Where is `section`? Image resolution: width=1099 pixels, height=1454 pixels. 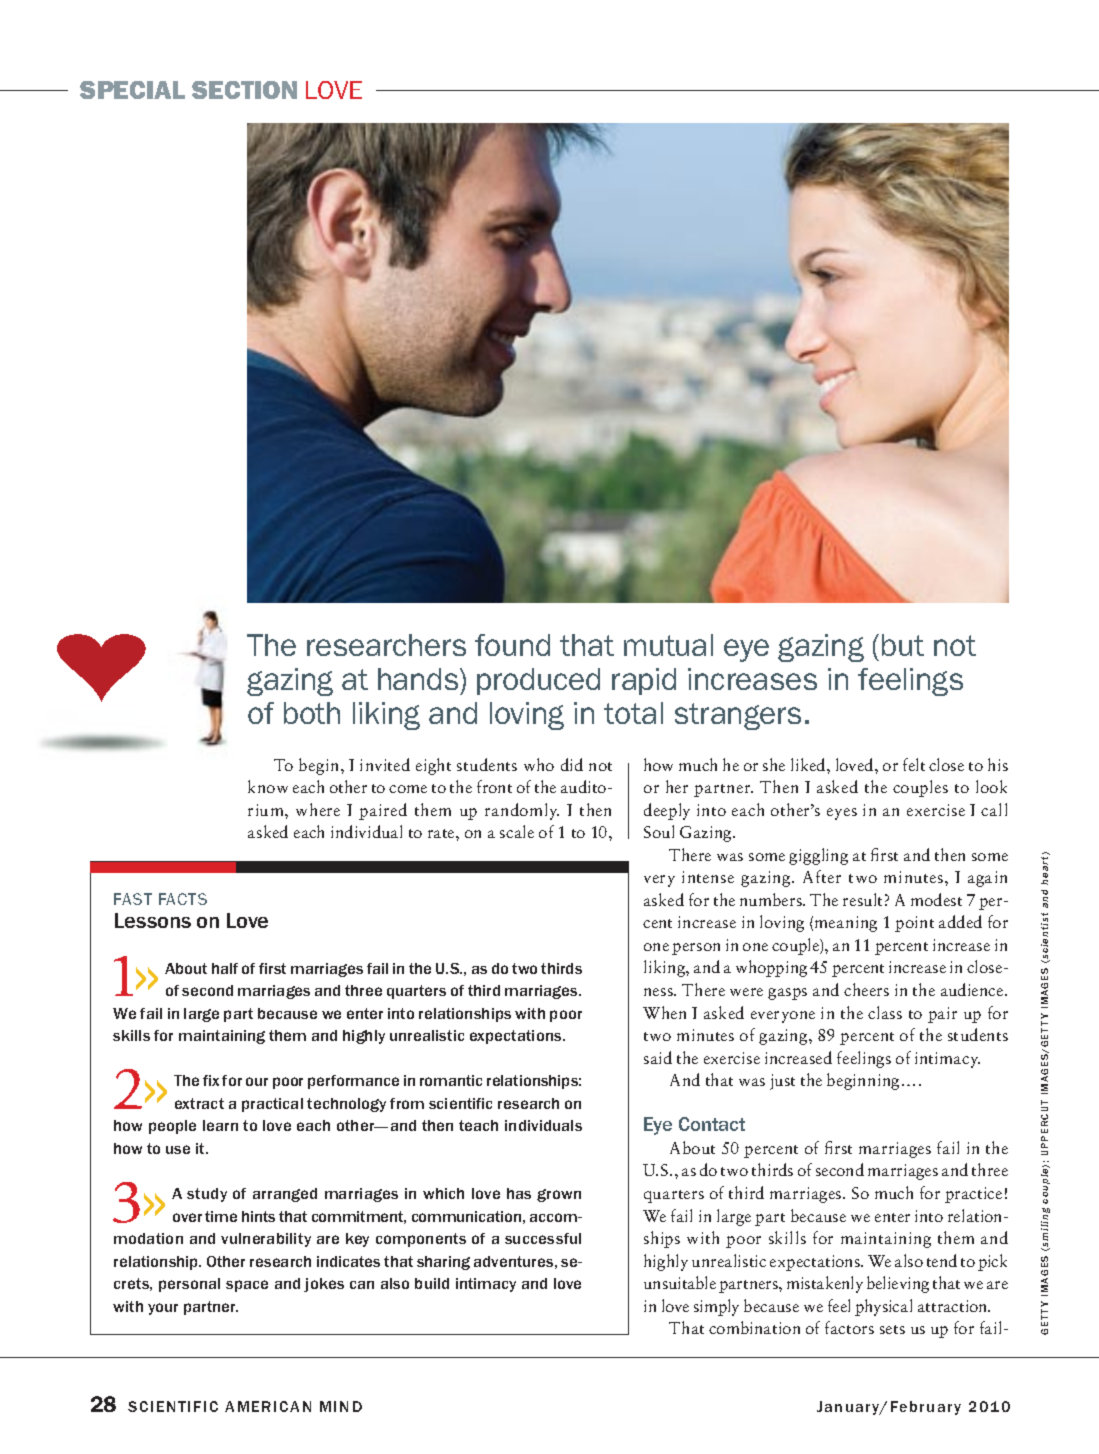
section is located at coordinates (244, 90).
